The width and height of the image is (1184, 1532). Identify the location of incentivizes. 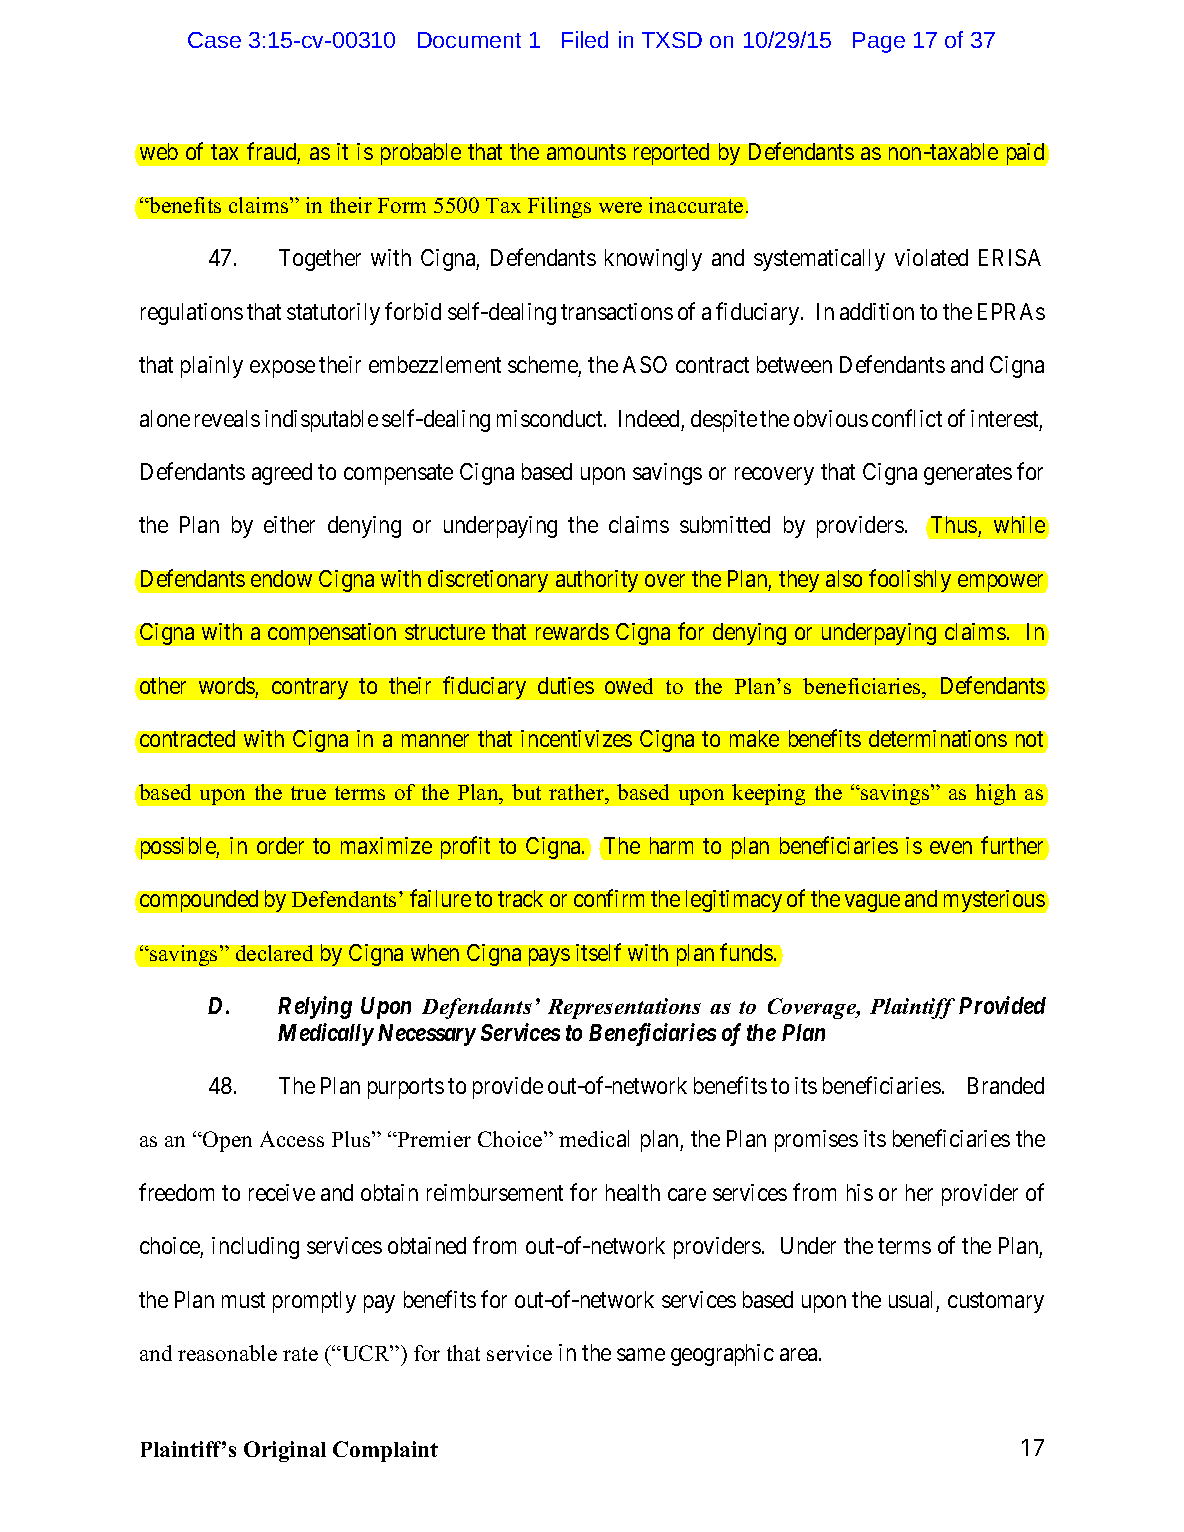
(576, 738).
